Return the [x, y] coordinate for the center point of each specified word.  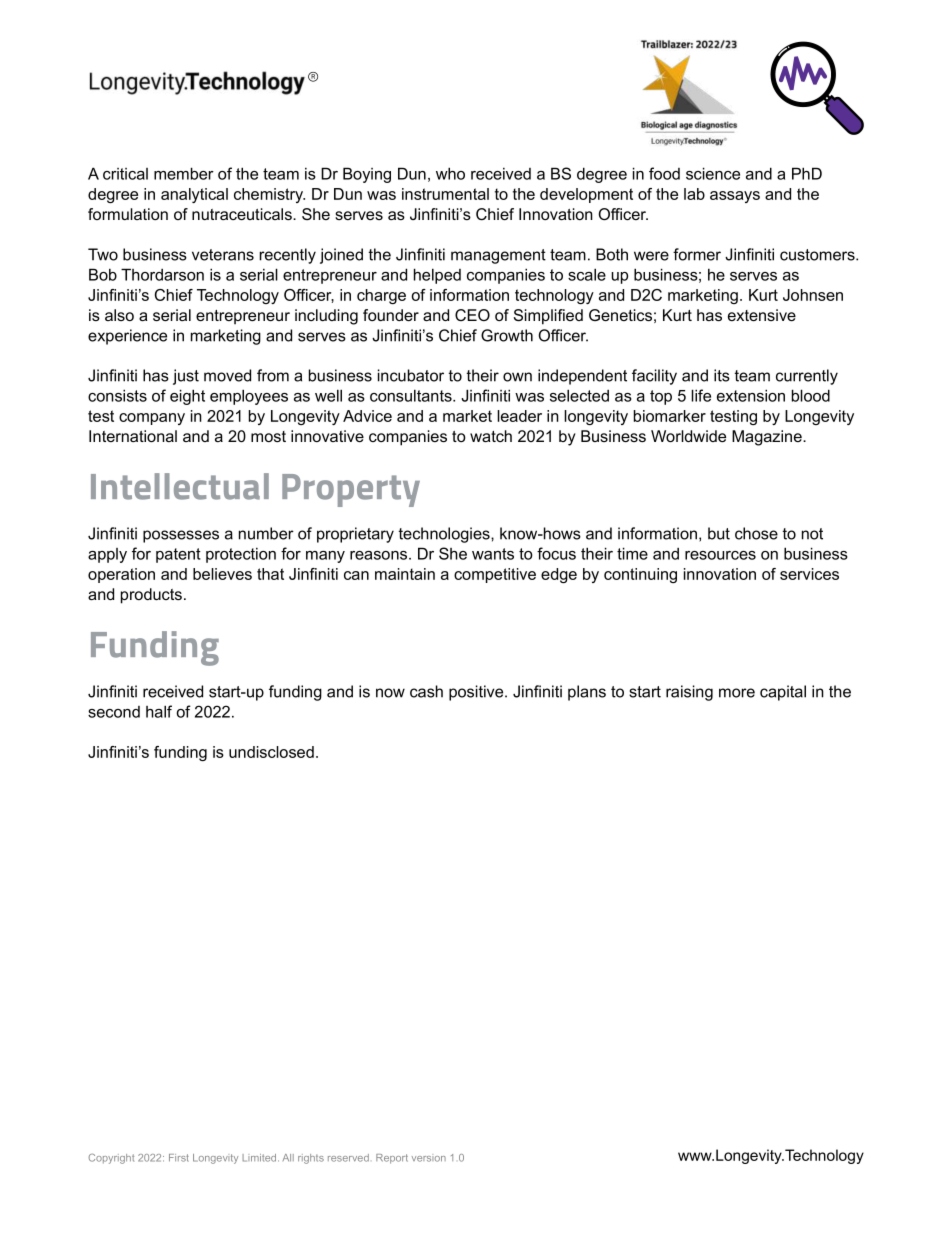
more [737, 693]
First [179, 1158]
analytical [194, 195]
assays [735, 197]
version [429, 1159]
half [159, 711]
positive [477, 693]
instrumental [445, 194]
